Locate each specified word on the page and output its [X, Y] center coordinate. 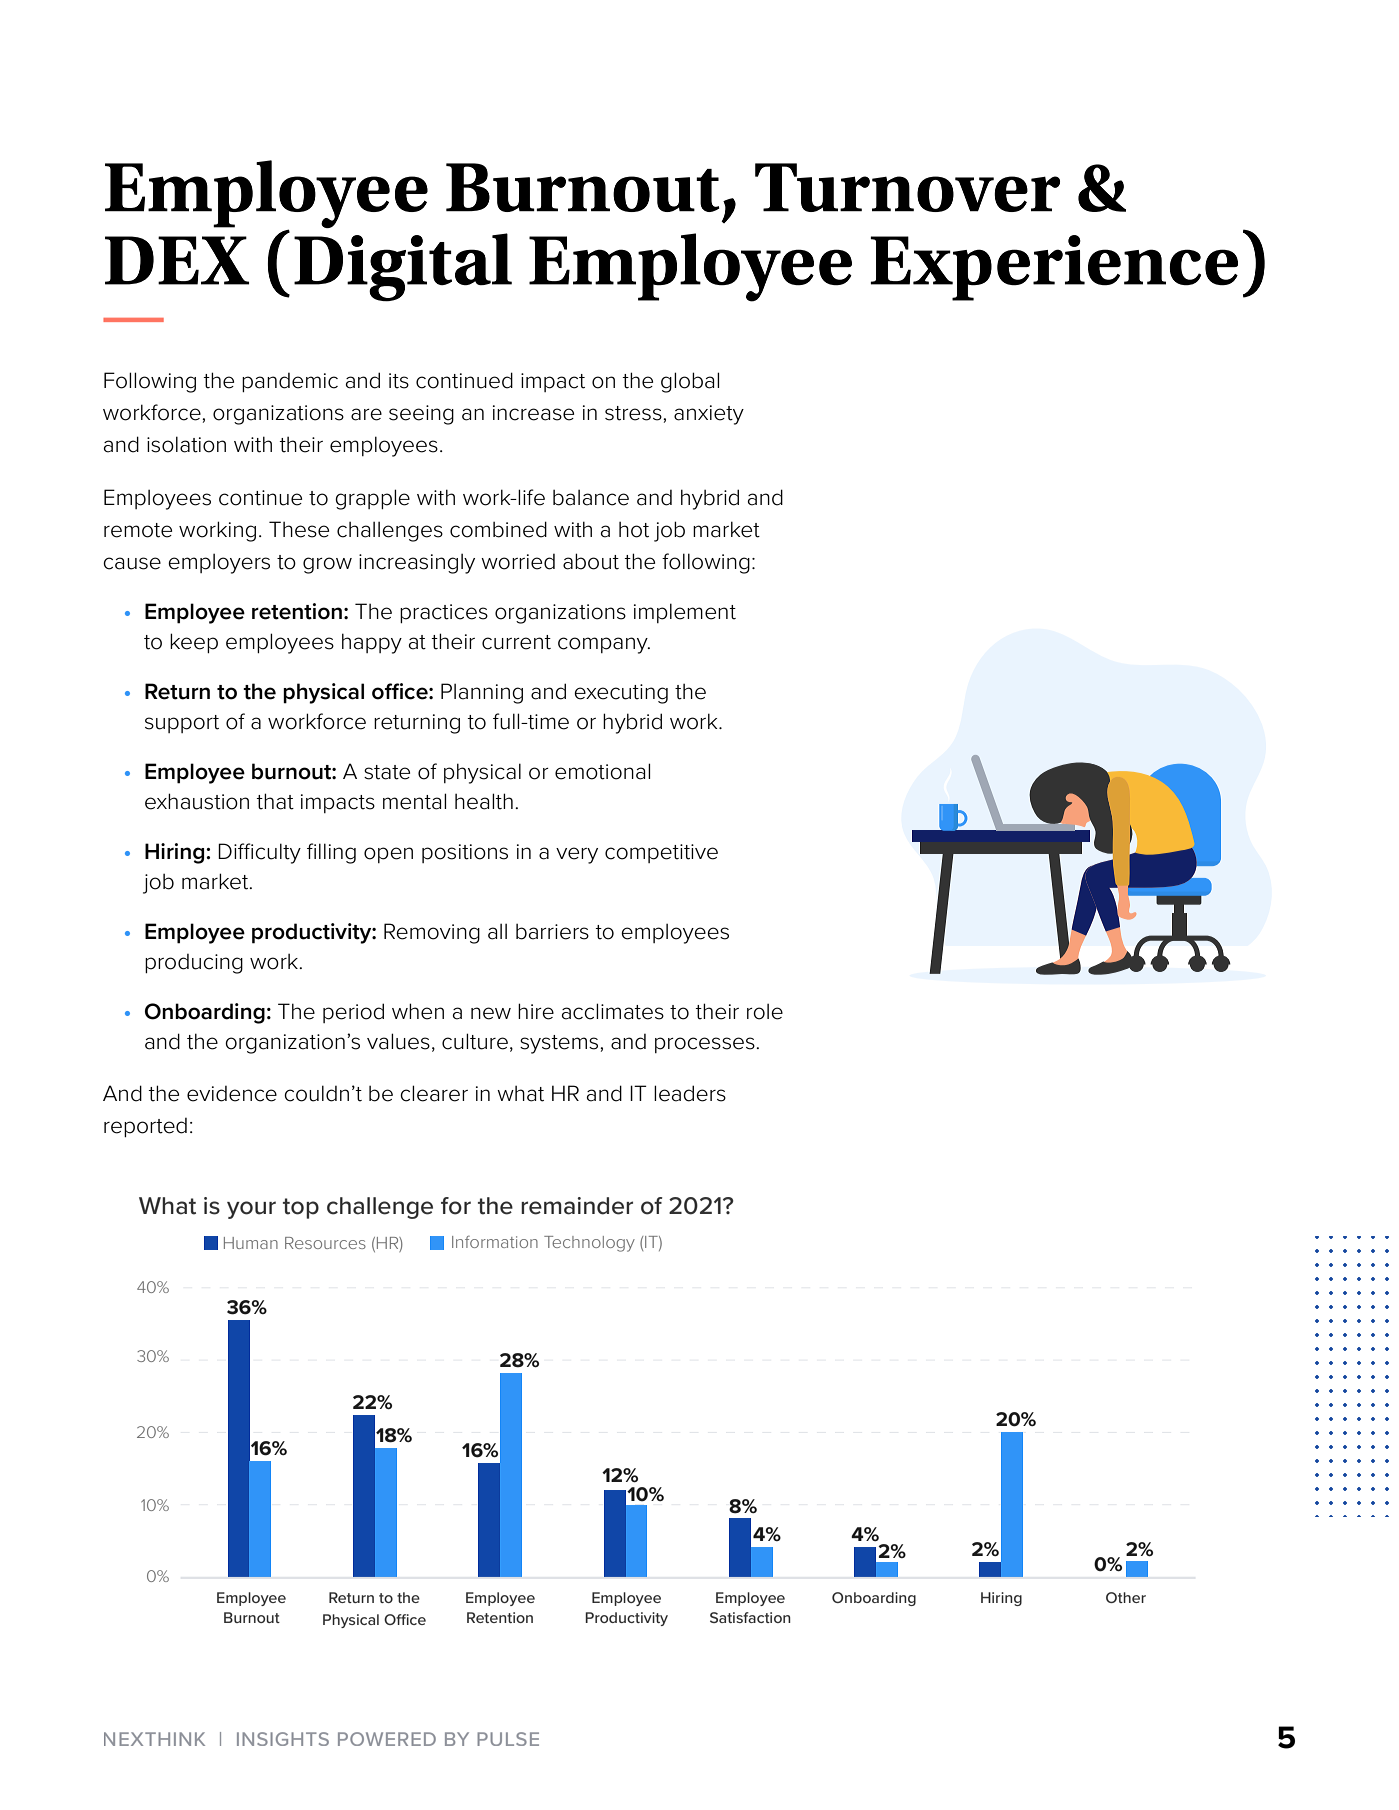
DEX [177, 260]
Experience [1054, 268]
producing [194, 964]
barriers [552, 931]
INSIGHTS [283, 1739]
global [690, 382]
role [765, 1011]
